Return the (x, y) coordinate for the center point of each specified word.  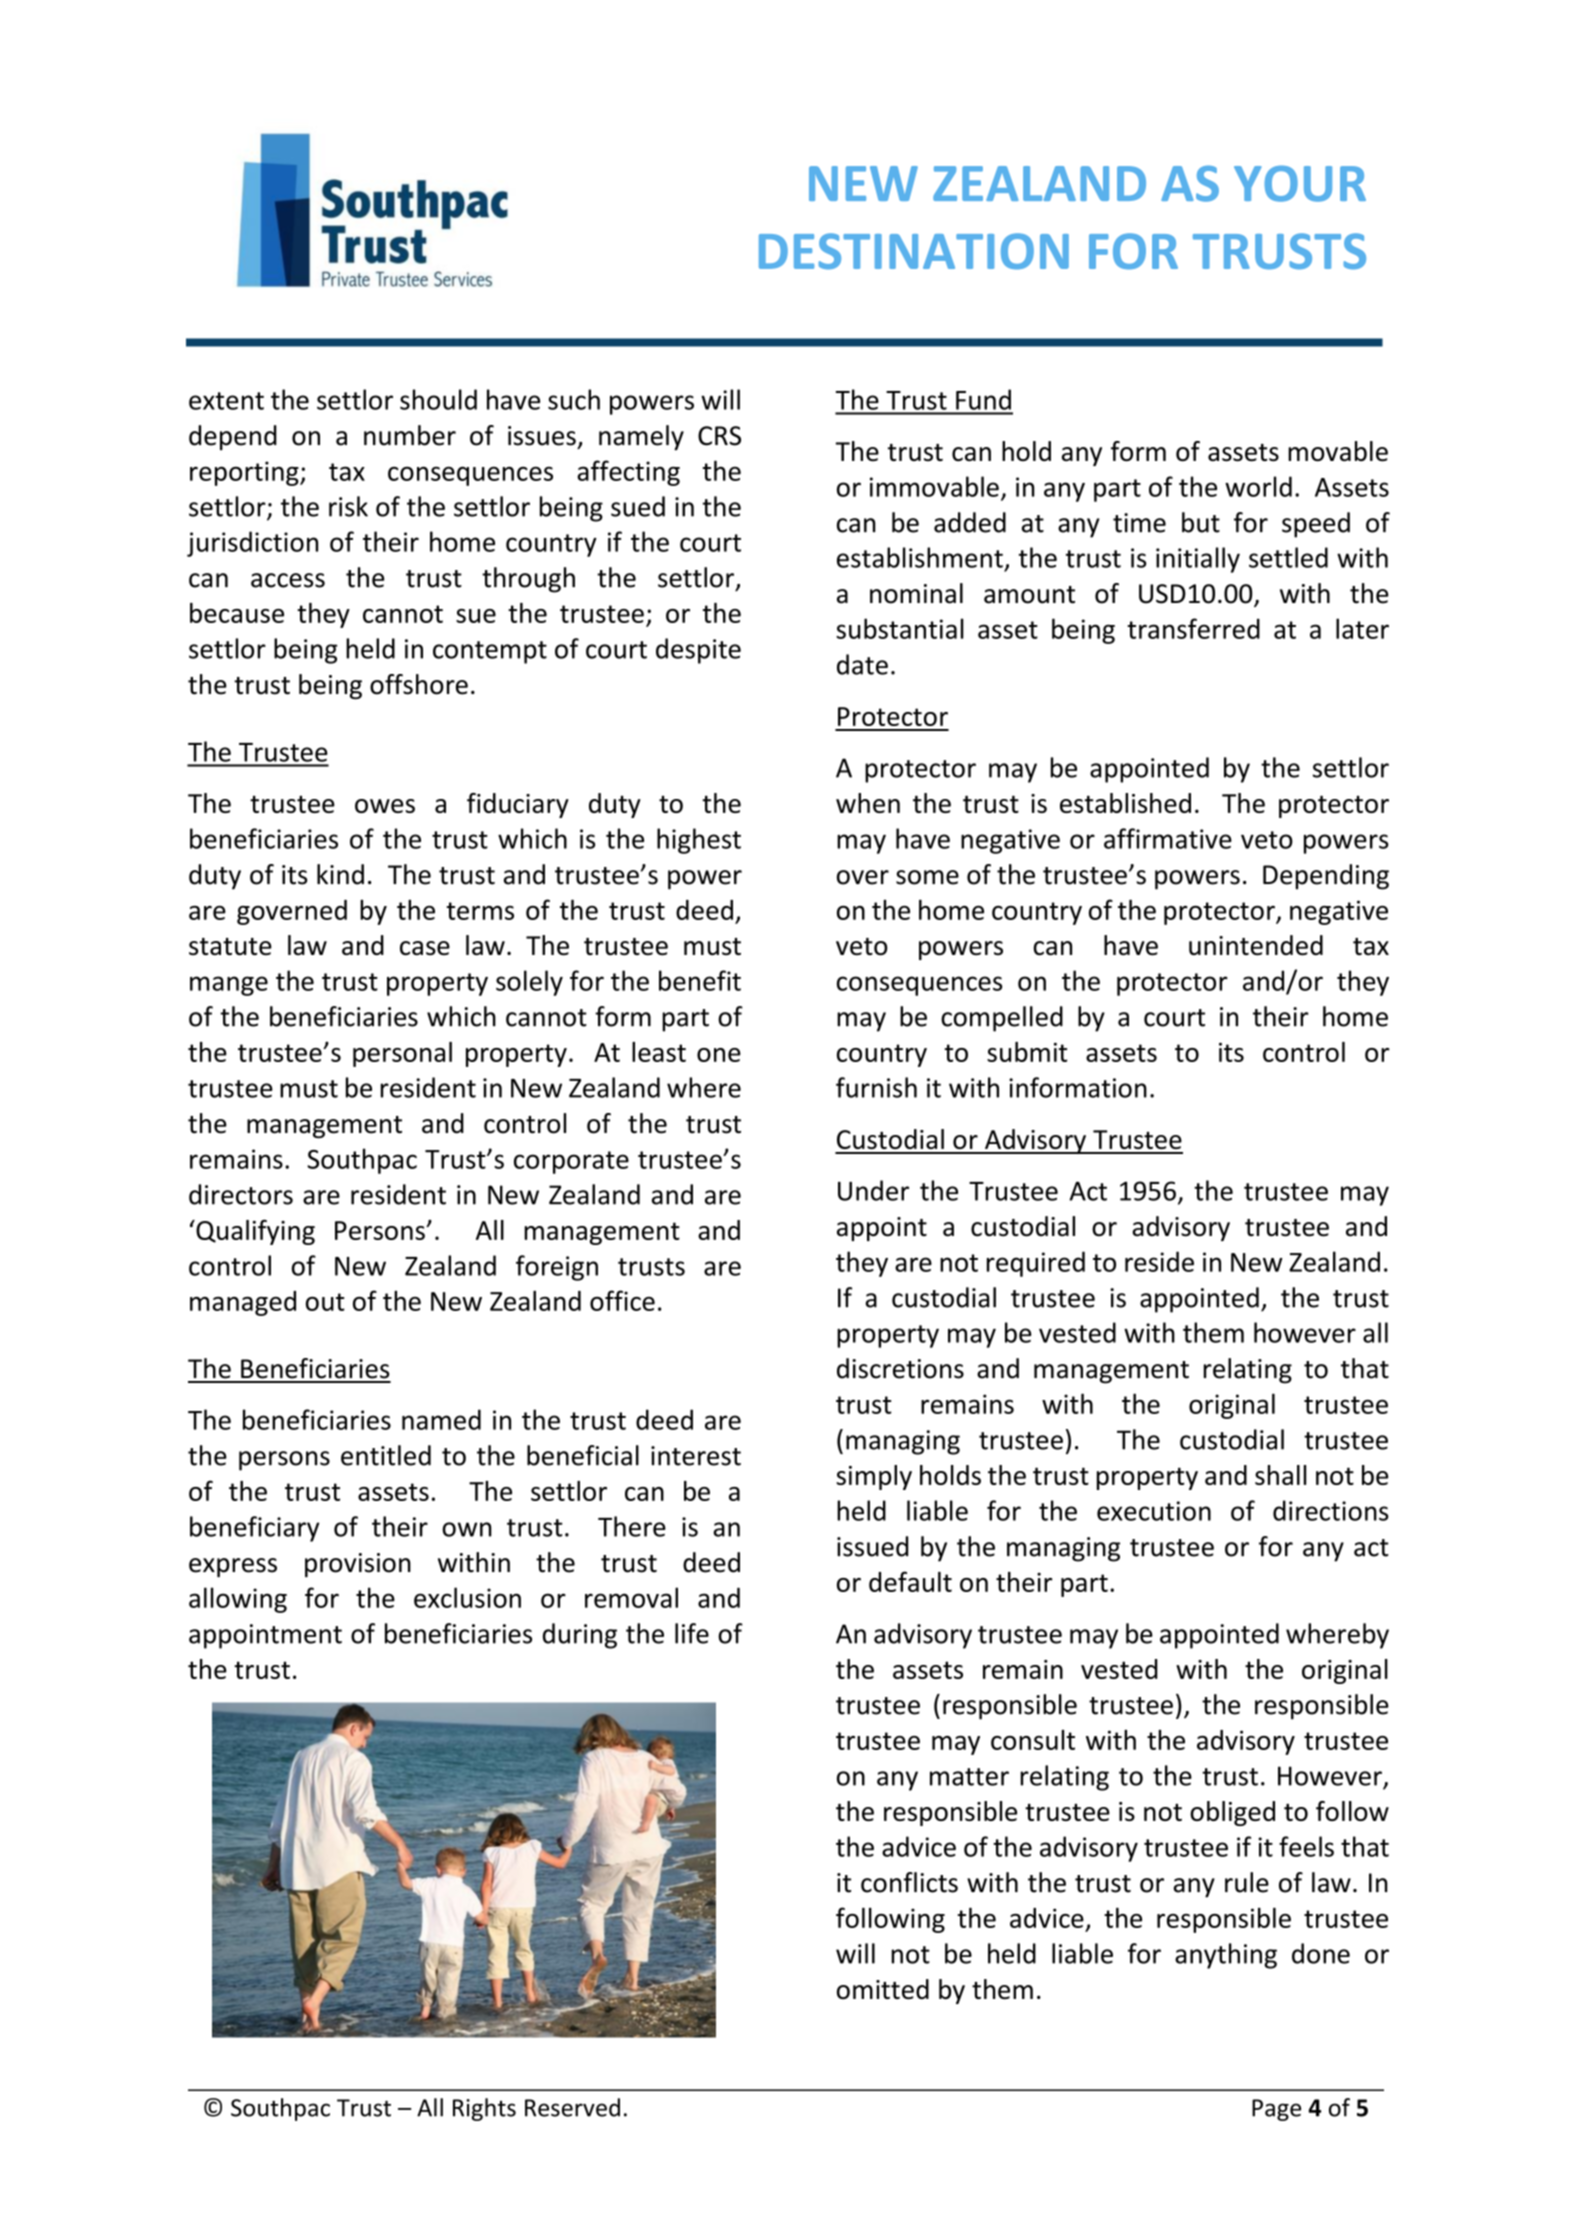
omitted (883, 1989)
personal (402, 1054)
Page (1276, 2110)
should (438, 399)
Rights (484, 2109)
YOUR (1300, 183)
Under (873, 1190)
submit (1027, 1052)
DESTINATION (914, 251)
